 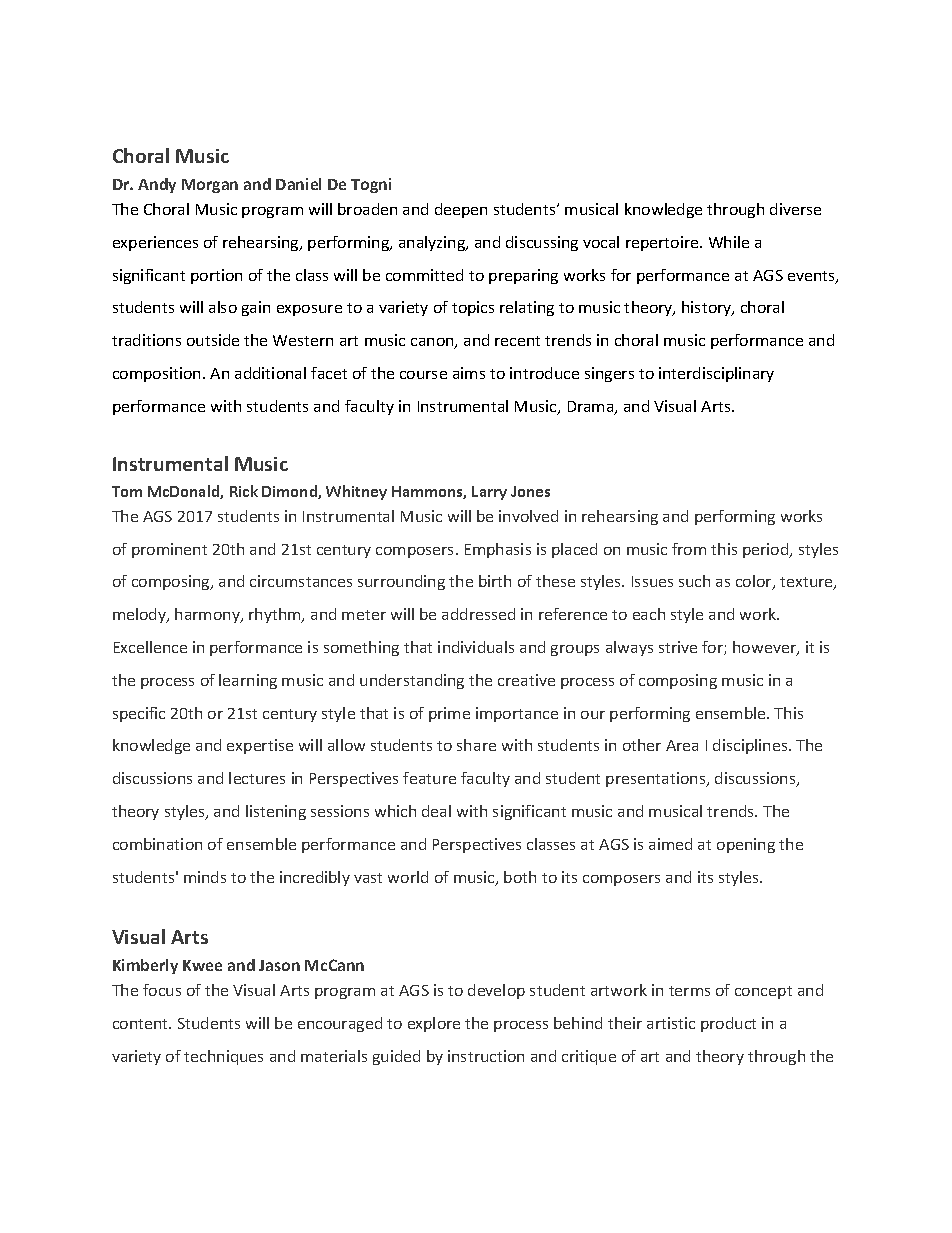 I want to click on techniques, so click(x=223, y=1057).
